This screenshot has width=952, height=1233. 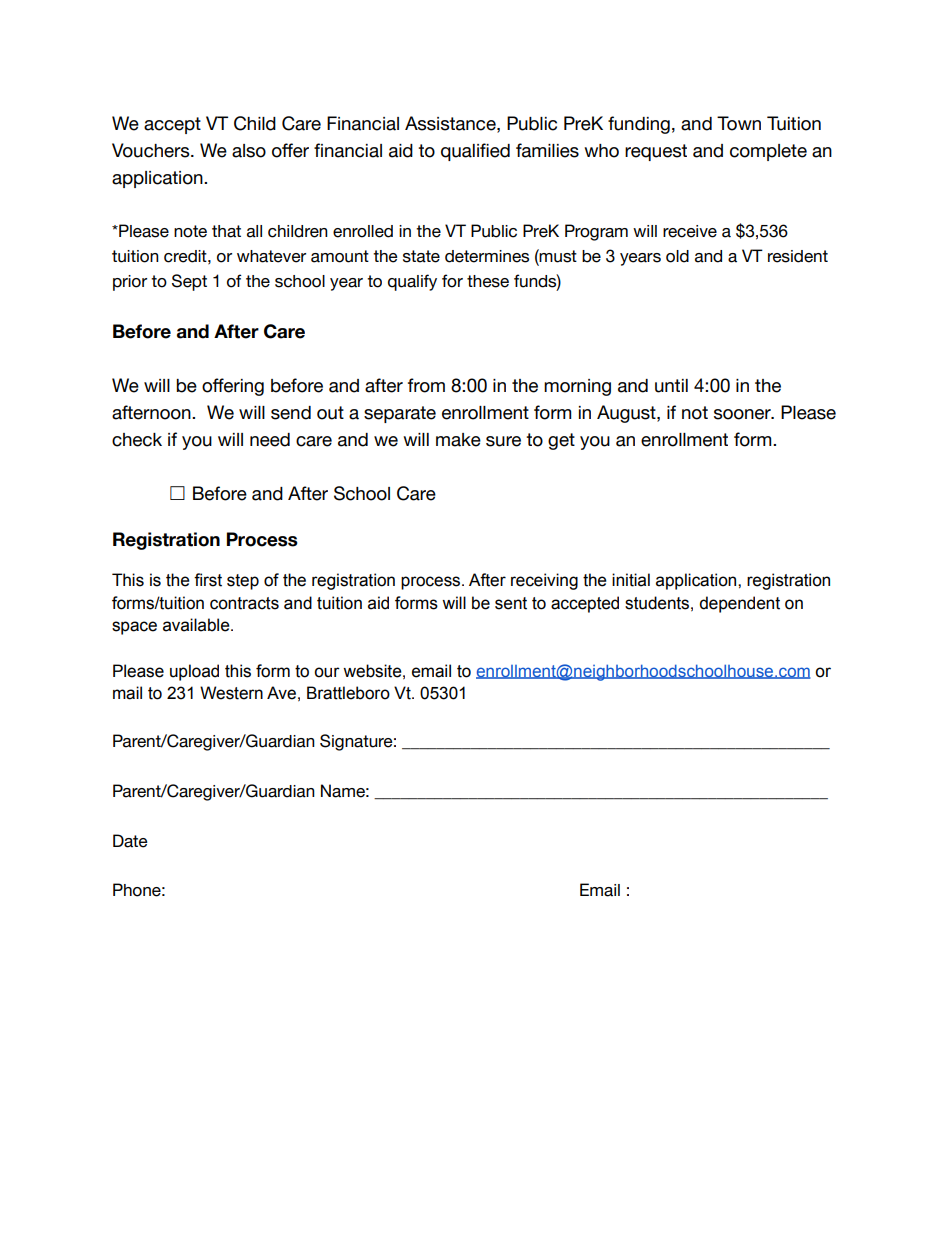 I want to click on also, so click(x=249, y=151).
